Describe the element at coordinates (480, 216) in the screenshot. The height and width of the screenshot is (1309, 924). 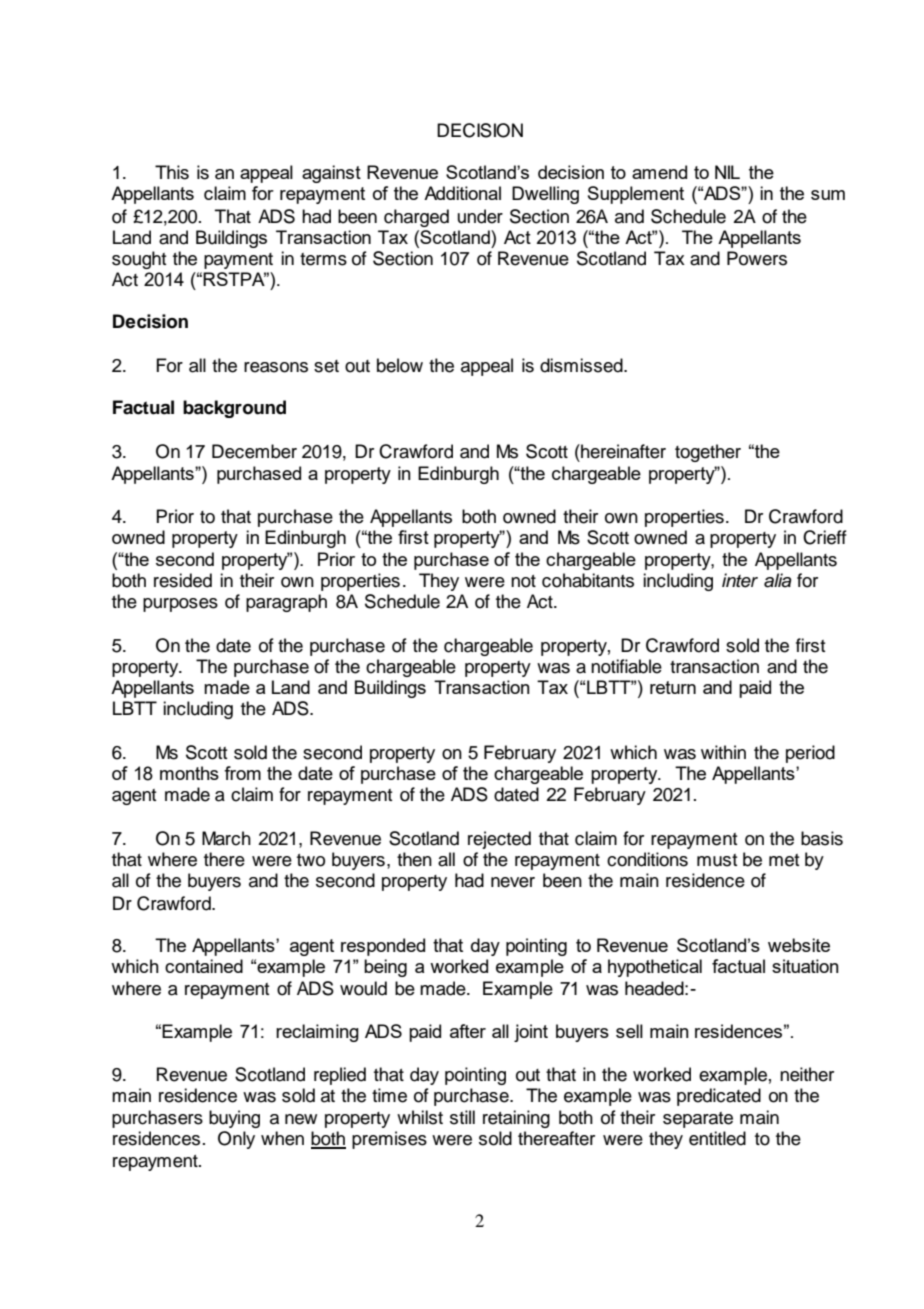
I see `under` at that location.
